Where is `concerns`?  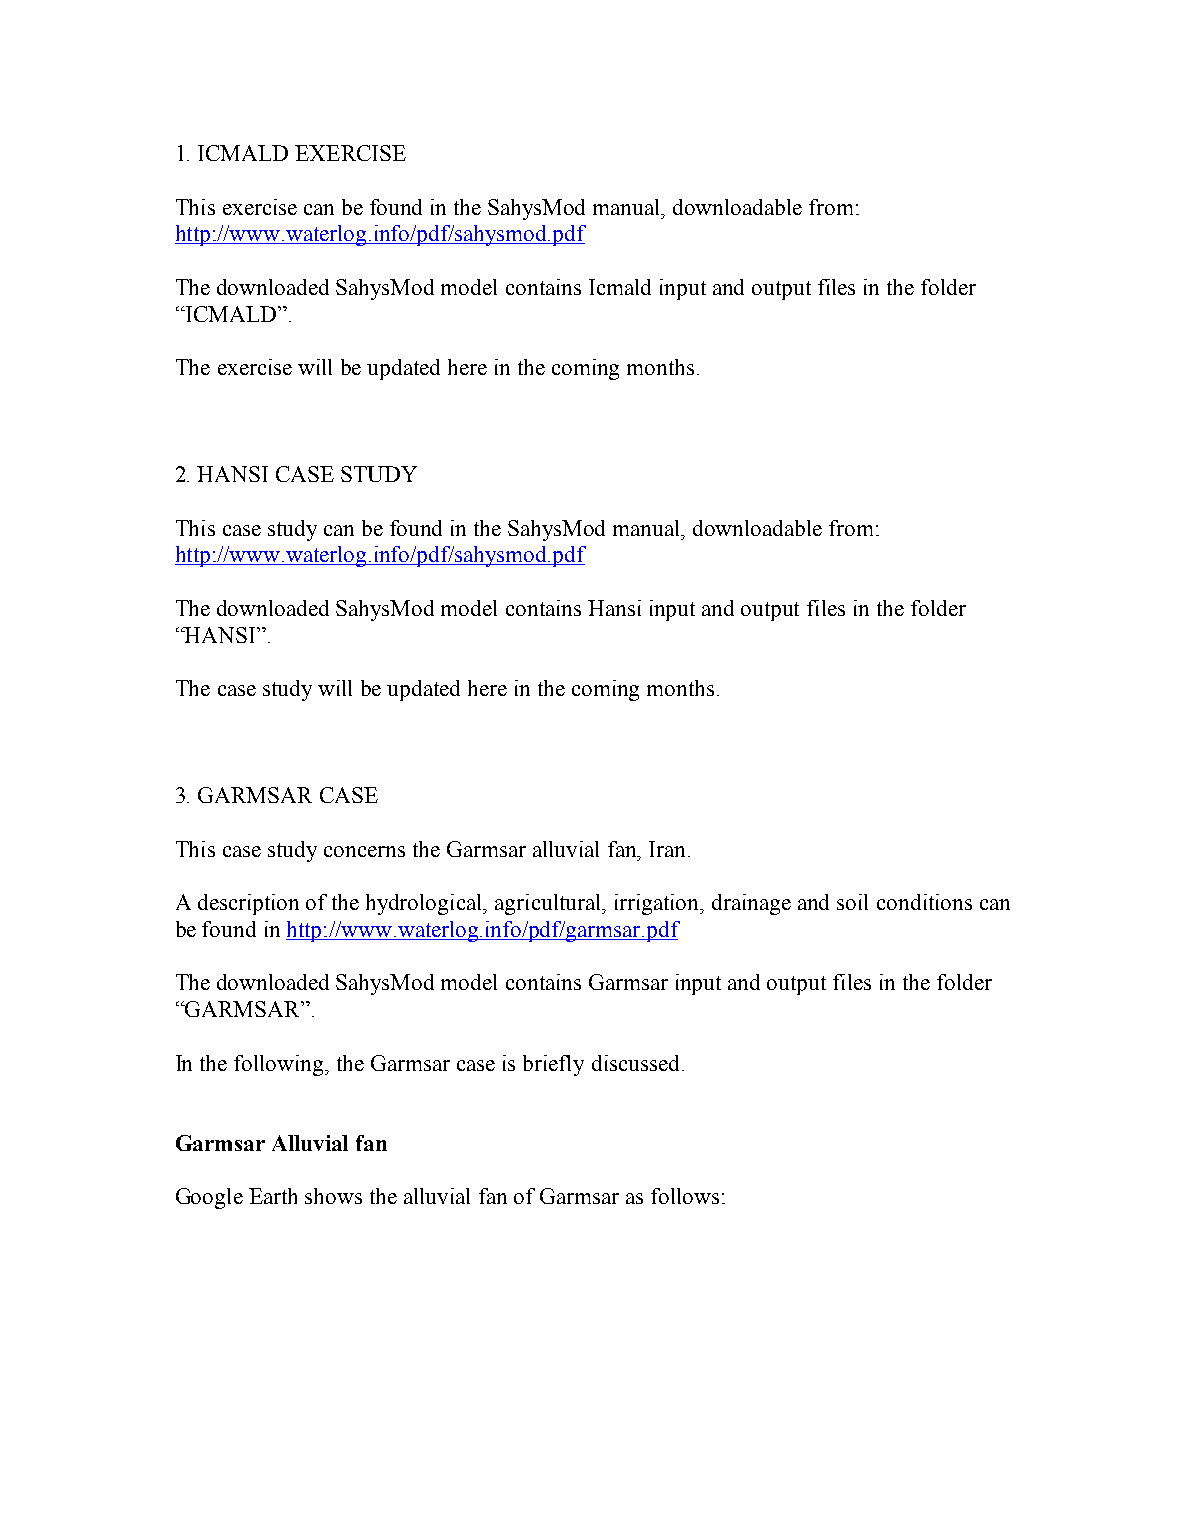
concerns is located at coordinates (364, 851).
